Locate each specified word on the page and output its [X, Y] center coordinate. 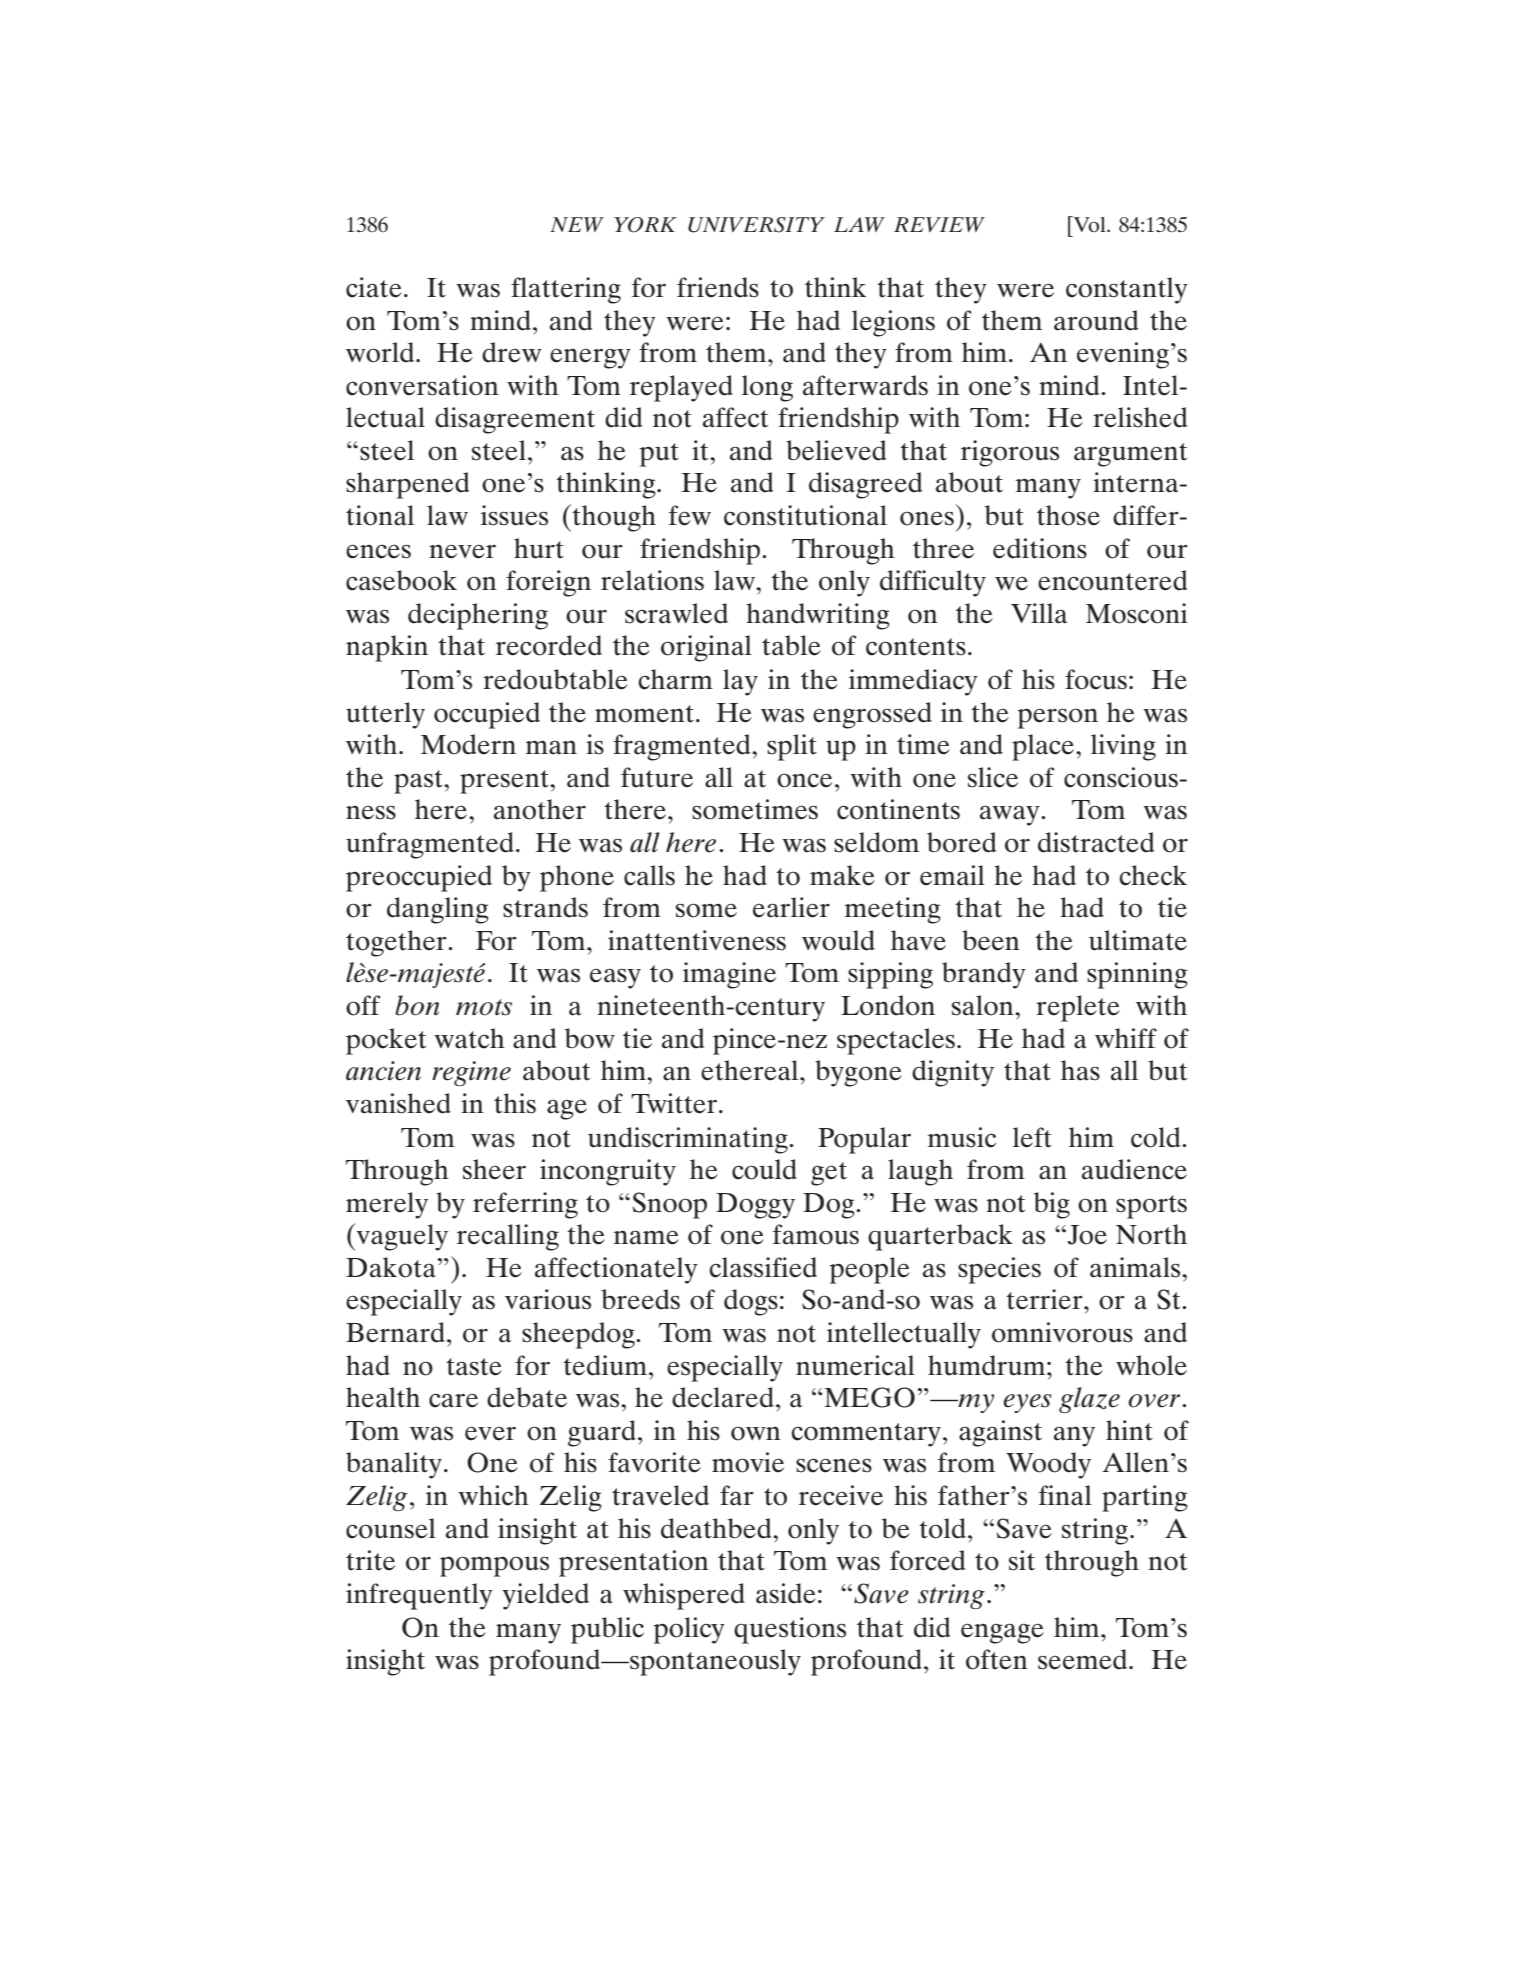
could [764, 1169]
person [1058, 718]
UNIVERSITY [756, 225]
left [1032, 1137]
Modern [468, 744]
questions [790, 1630]
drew [512, 352]
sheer [494, 1169]
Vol [1089, 224]
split [792, 747]
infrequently [419, 1596]
